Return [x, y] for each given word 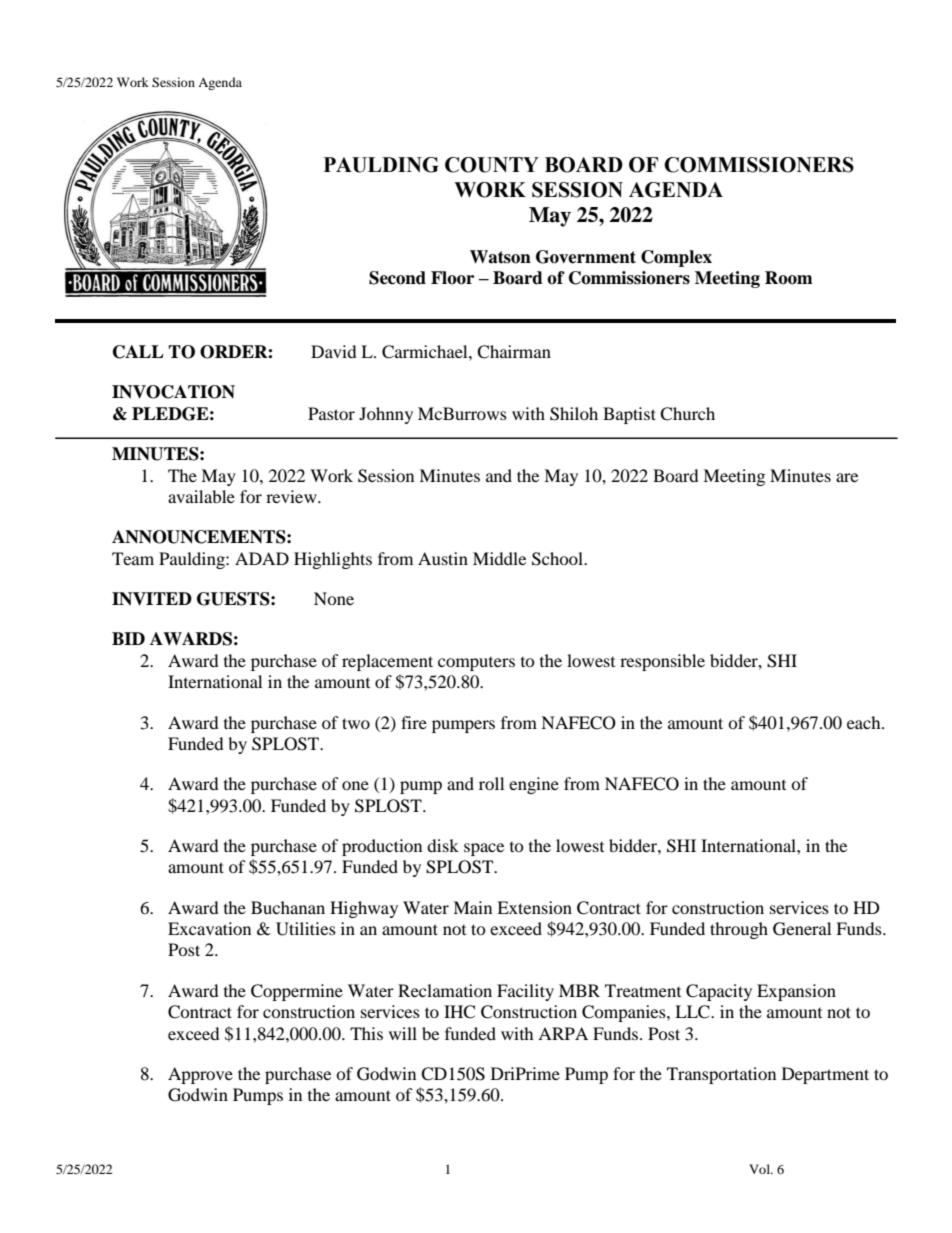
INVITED [152, 599]
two [356, 723]
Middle [499, 558]
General [802, 929]
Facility [525, 992]
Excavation [209, 928]
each [865, 722]
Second [397, 278]
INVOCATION [173, 392]
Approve [200, 1075]
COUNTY [492, 165]
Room [789, 278]
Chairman [514, 352]
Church [687, 414]
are [847, 477]
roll [491, 783]
